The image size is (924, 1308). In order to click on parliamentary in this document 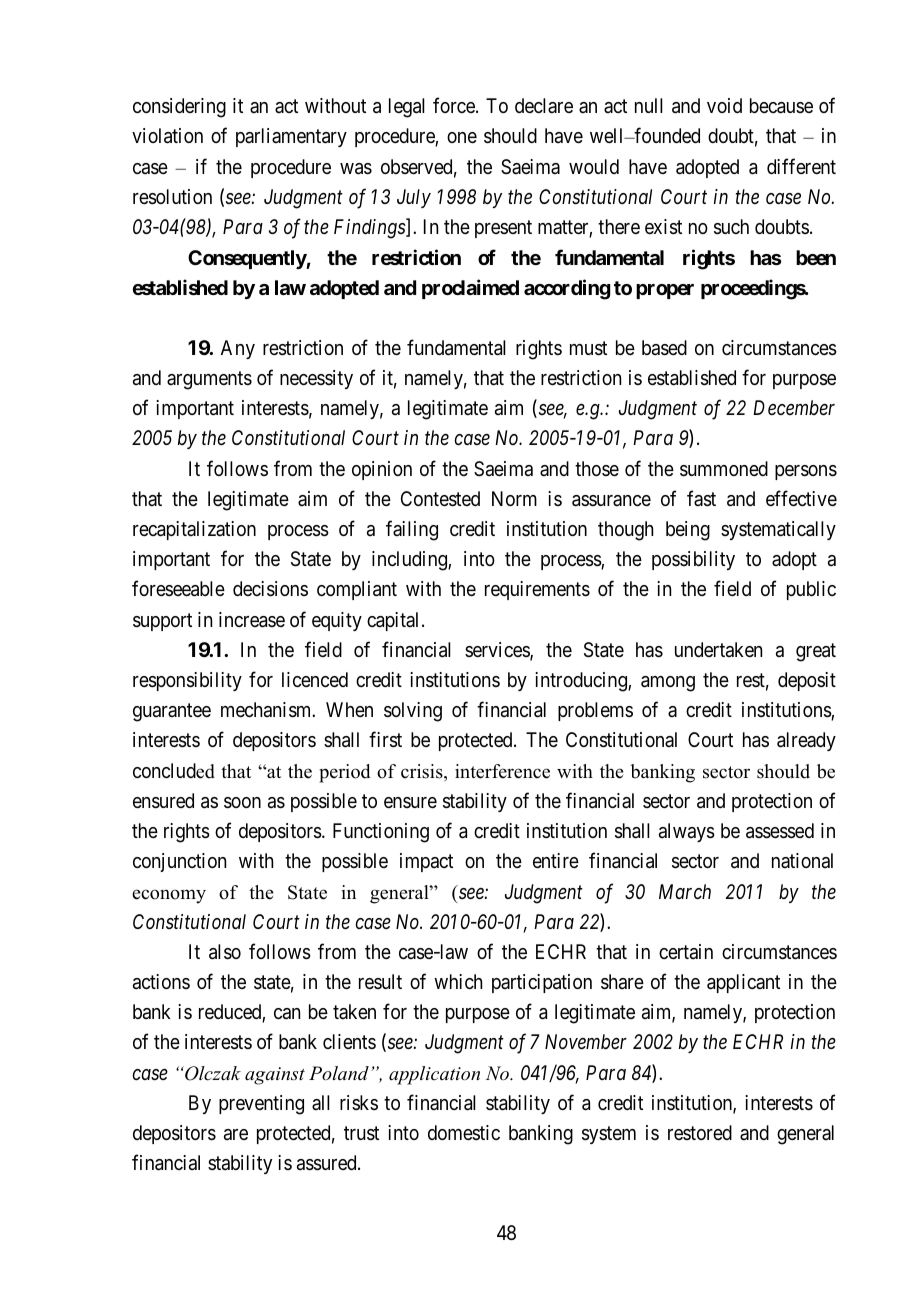, I will do `click(291, 137)`.
